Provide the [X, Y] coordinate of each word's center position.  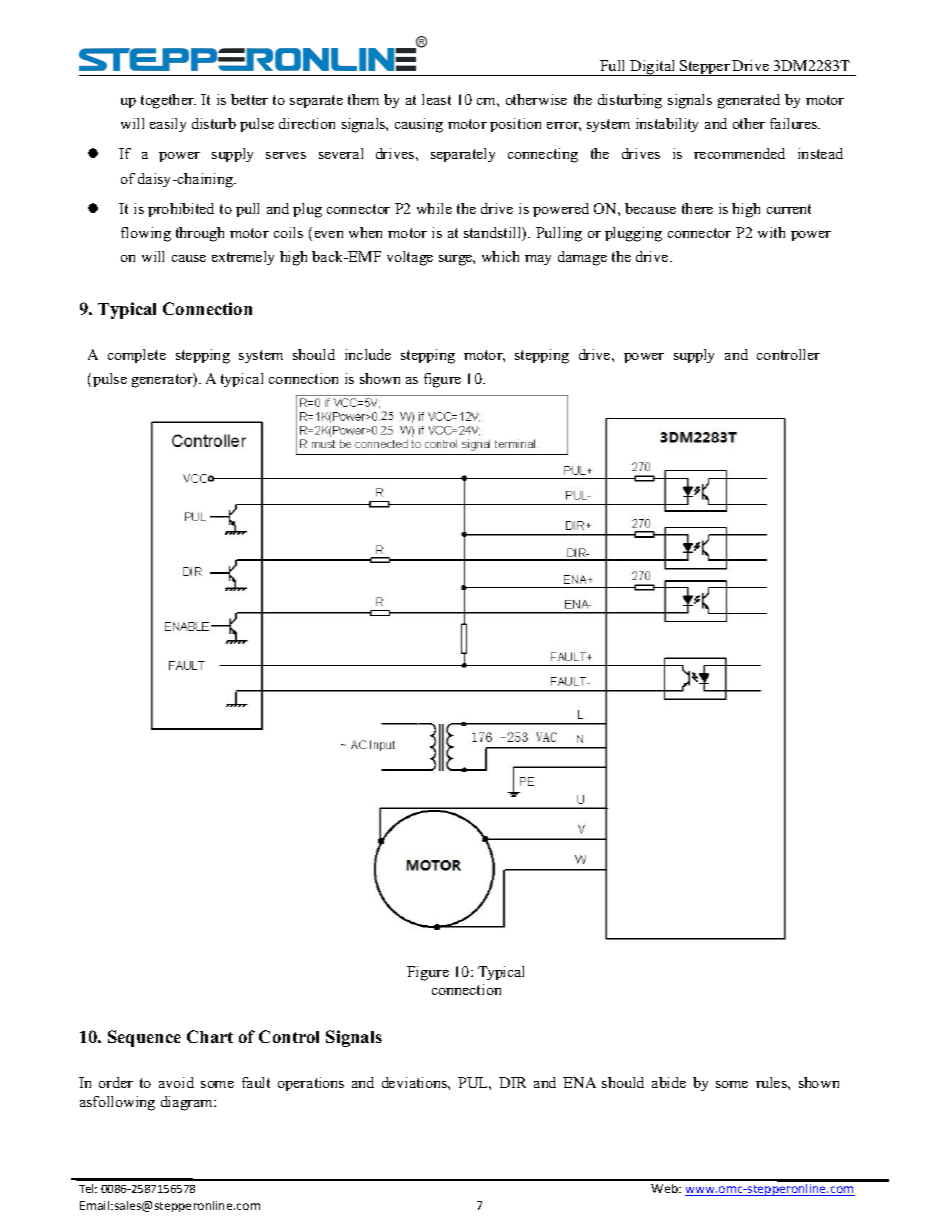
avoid [176, 1082]
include [368, 354]
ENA [579, 1082]
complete [137, 356]
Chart [210, 1036]
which [500, 256]
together [168, 101]
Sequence [144, 1038]
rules [772, 1082]
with [771, 232]
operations [311, 1084]
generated [749, 101]
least [436, 99]
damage [582, 258]
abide [669, 1082]
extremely [243, 258]
